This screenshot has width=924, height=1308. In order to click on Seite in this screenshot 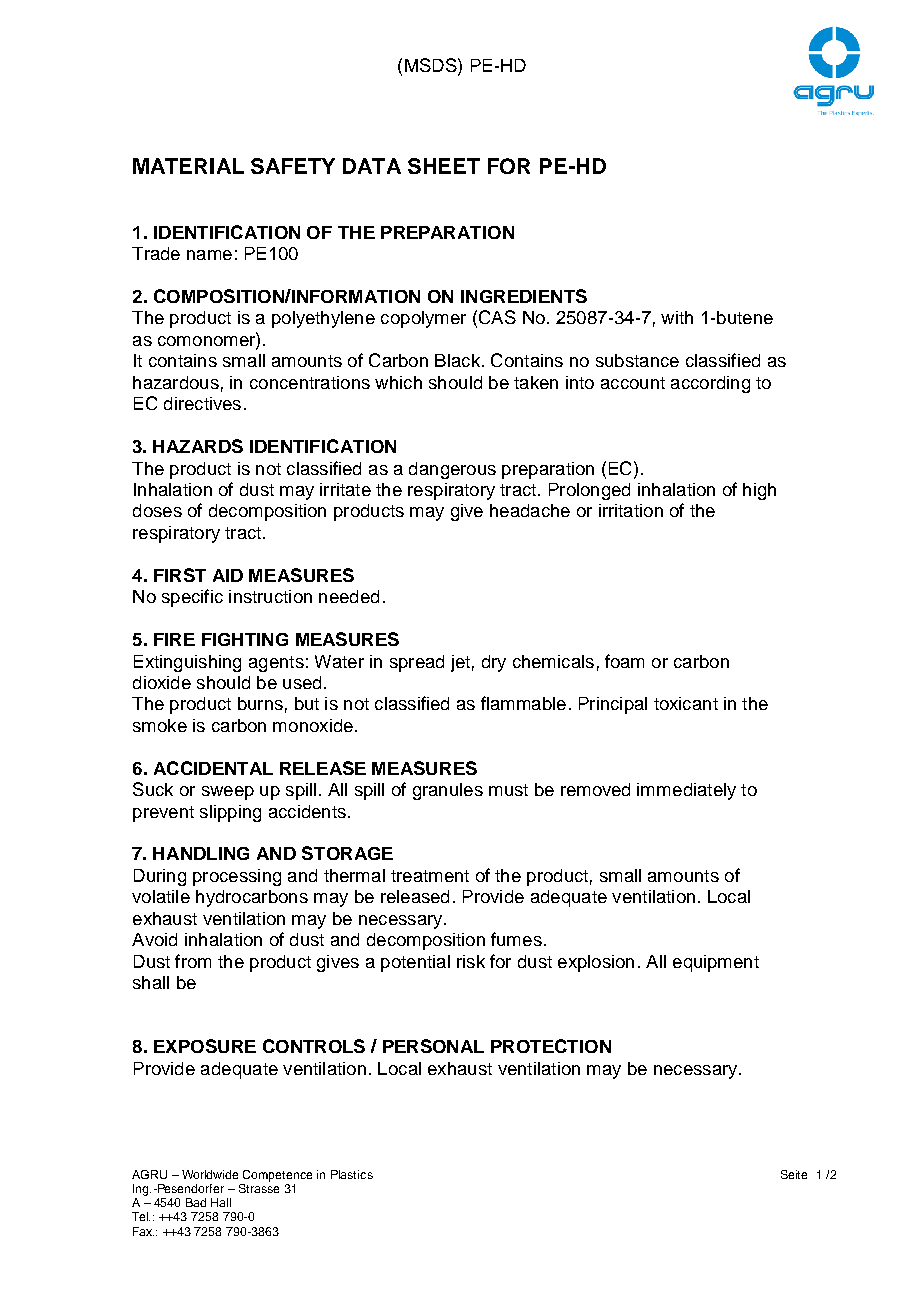, I will do `click(794, 1174)`.
